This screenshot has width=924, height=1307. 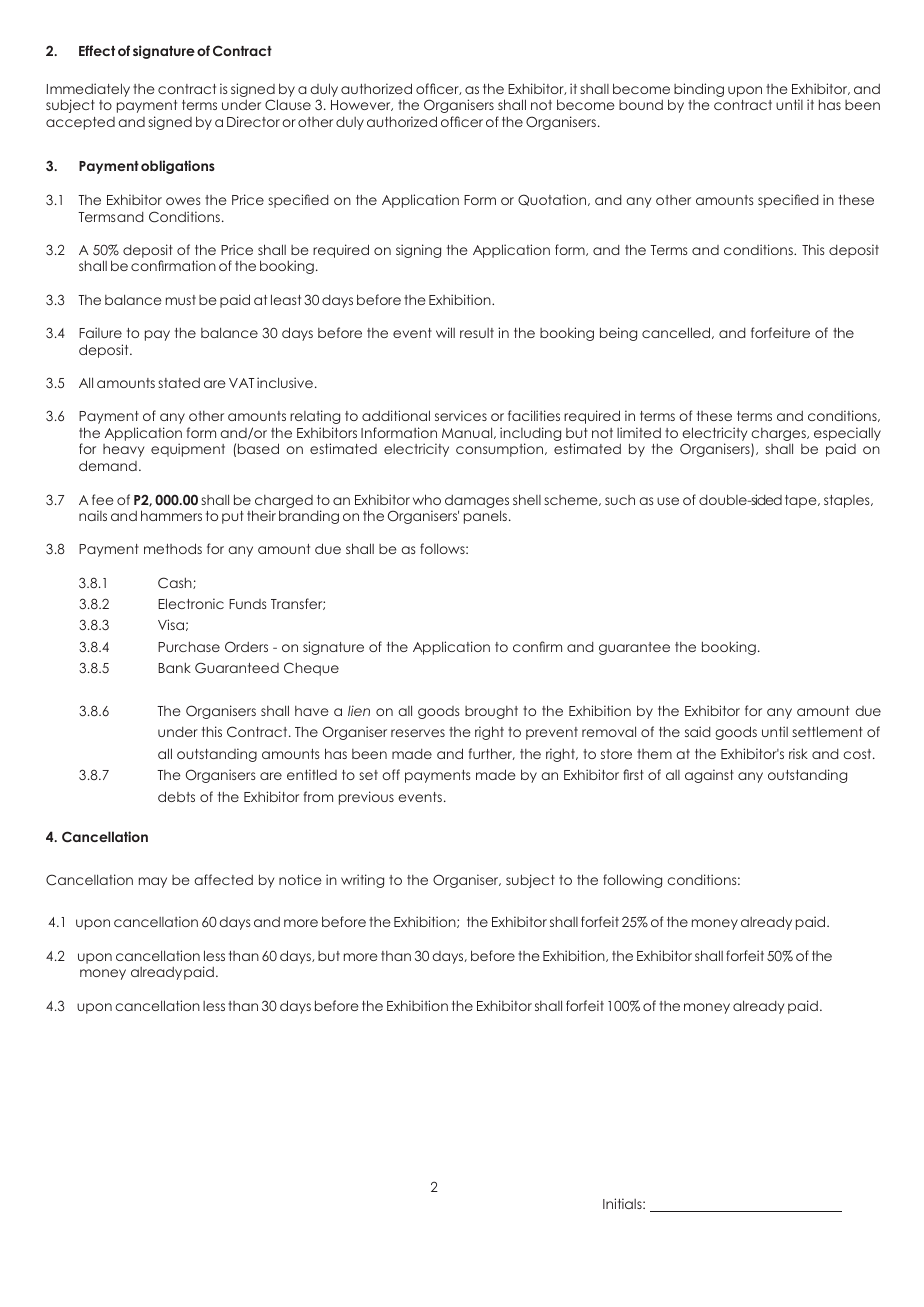 I want to click on equipment, so click(x=188, y=450).
